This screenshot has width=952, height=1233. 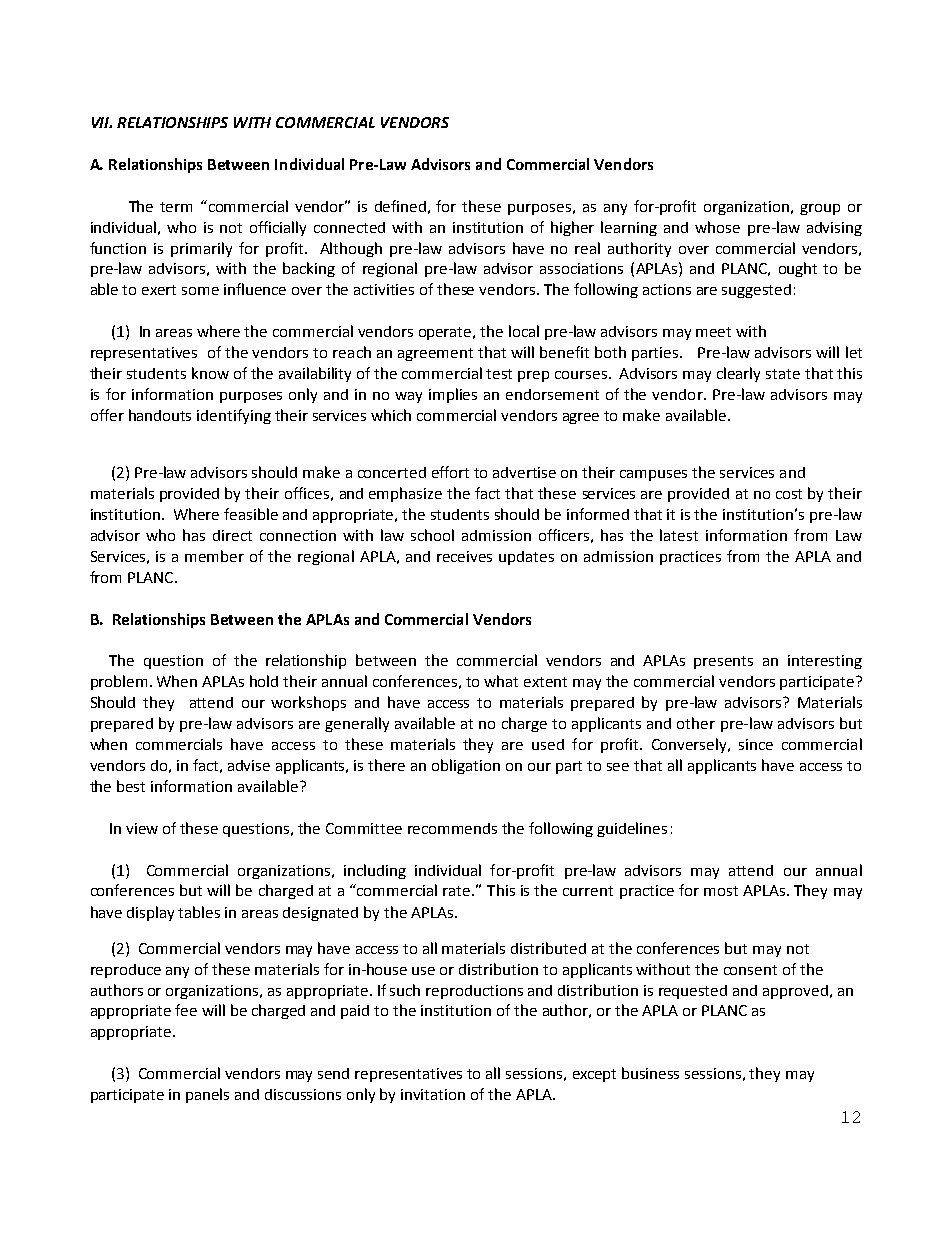 I want to click on hold, so click(x=264, y=681).
